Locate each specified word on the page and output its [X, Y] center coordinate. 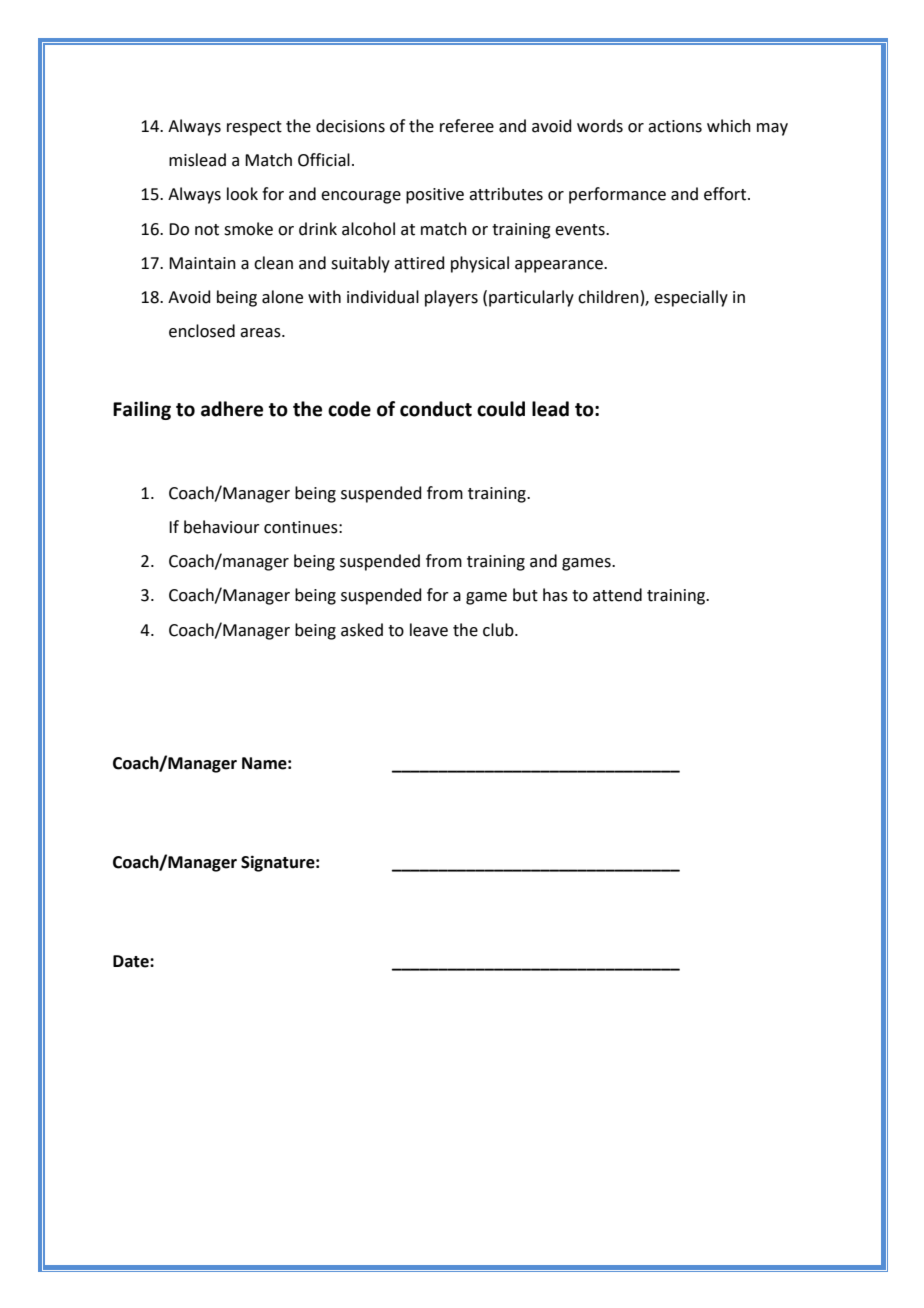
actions [675, 126]
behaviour [222, 527]
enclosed [202, 331]
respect [254, 128]
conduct [436, 409]
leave [429, 630]
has [555, 595]
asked [362, 630]
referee [467, 126]
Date [132, 961]
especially [691, 298]
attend [617, 595]
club [499, 630]
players [451, 298]
